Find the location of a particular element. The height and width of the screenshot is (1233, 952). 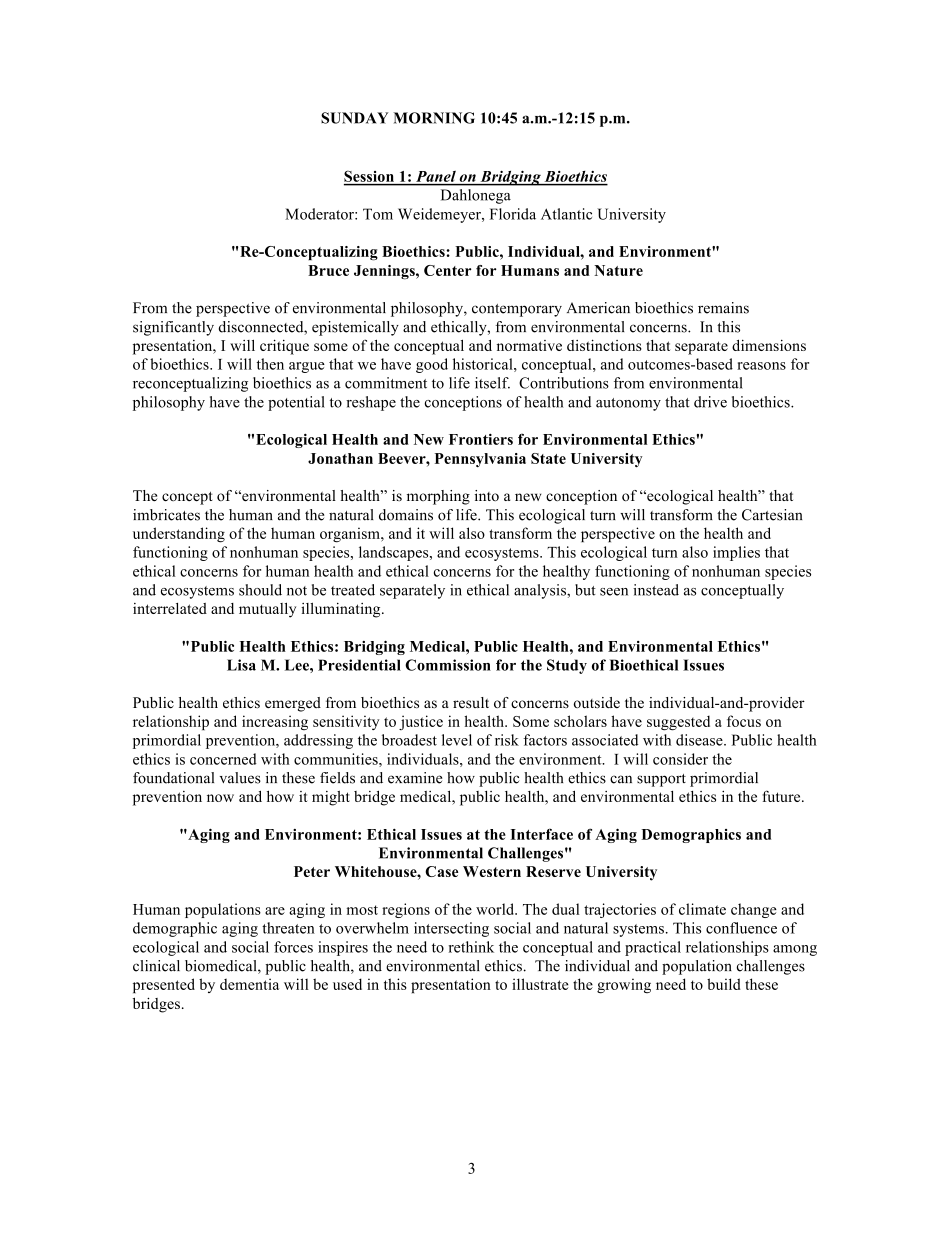

Atlantic is located at coordinates (566, 214).
